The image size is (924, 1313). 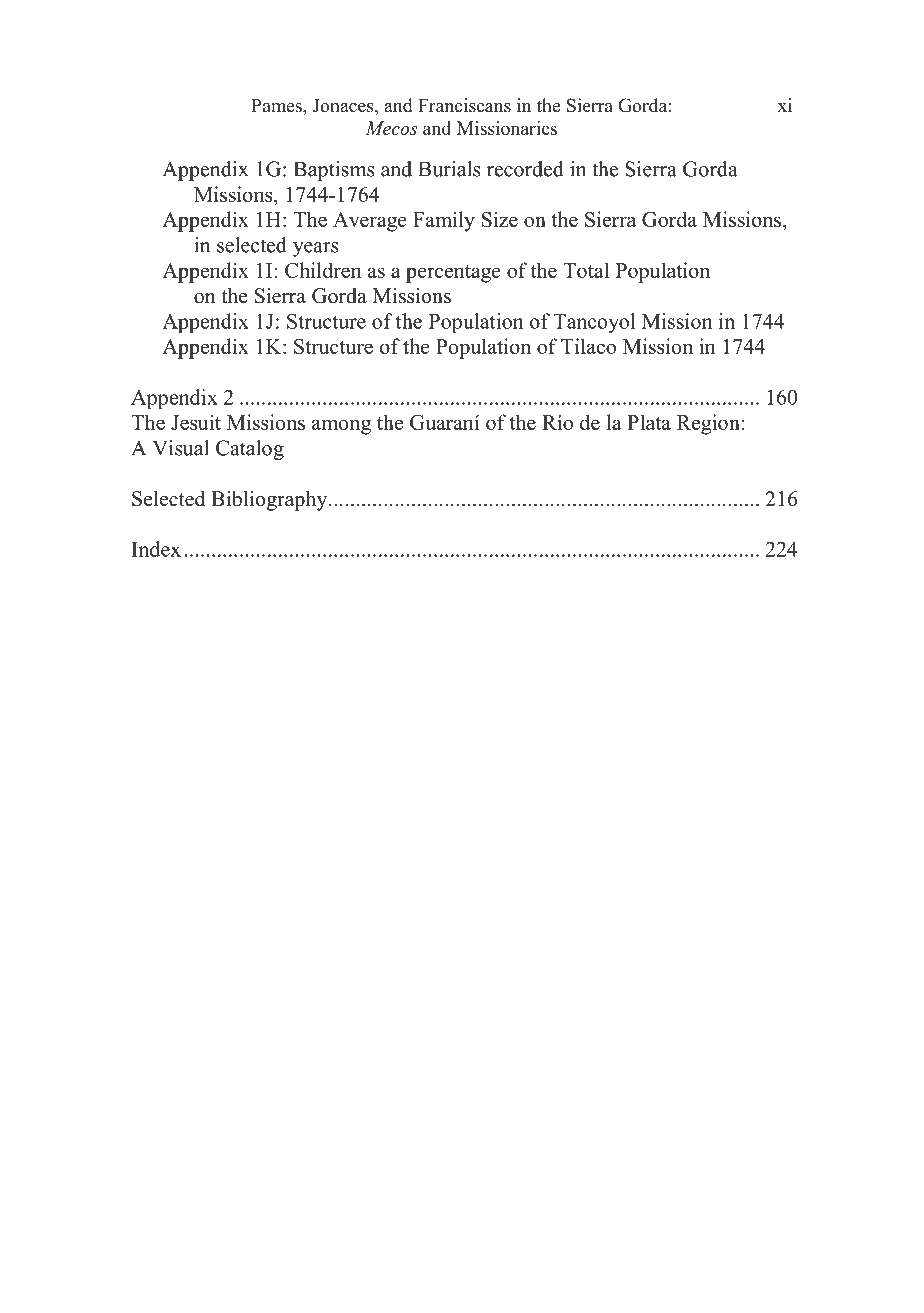 I want to click on Franciscans, so click(x=464, y=105).
